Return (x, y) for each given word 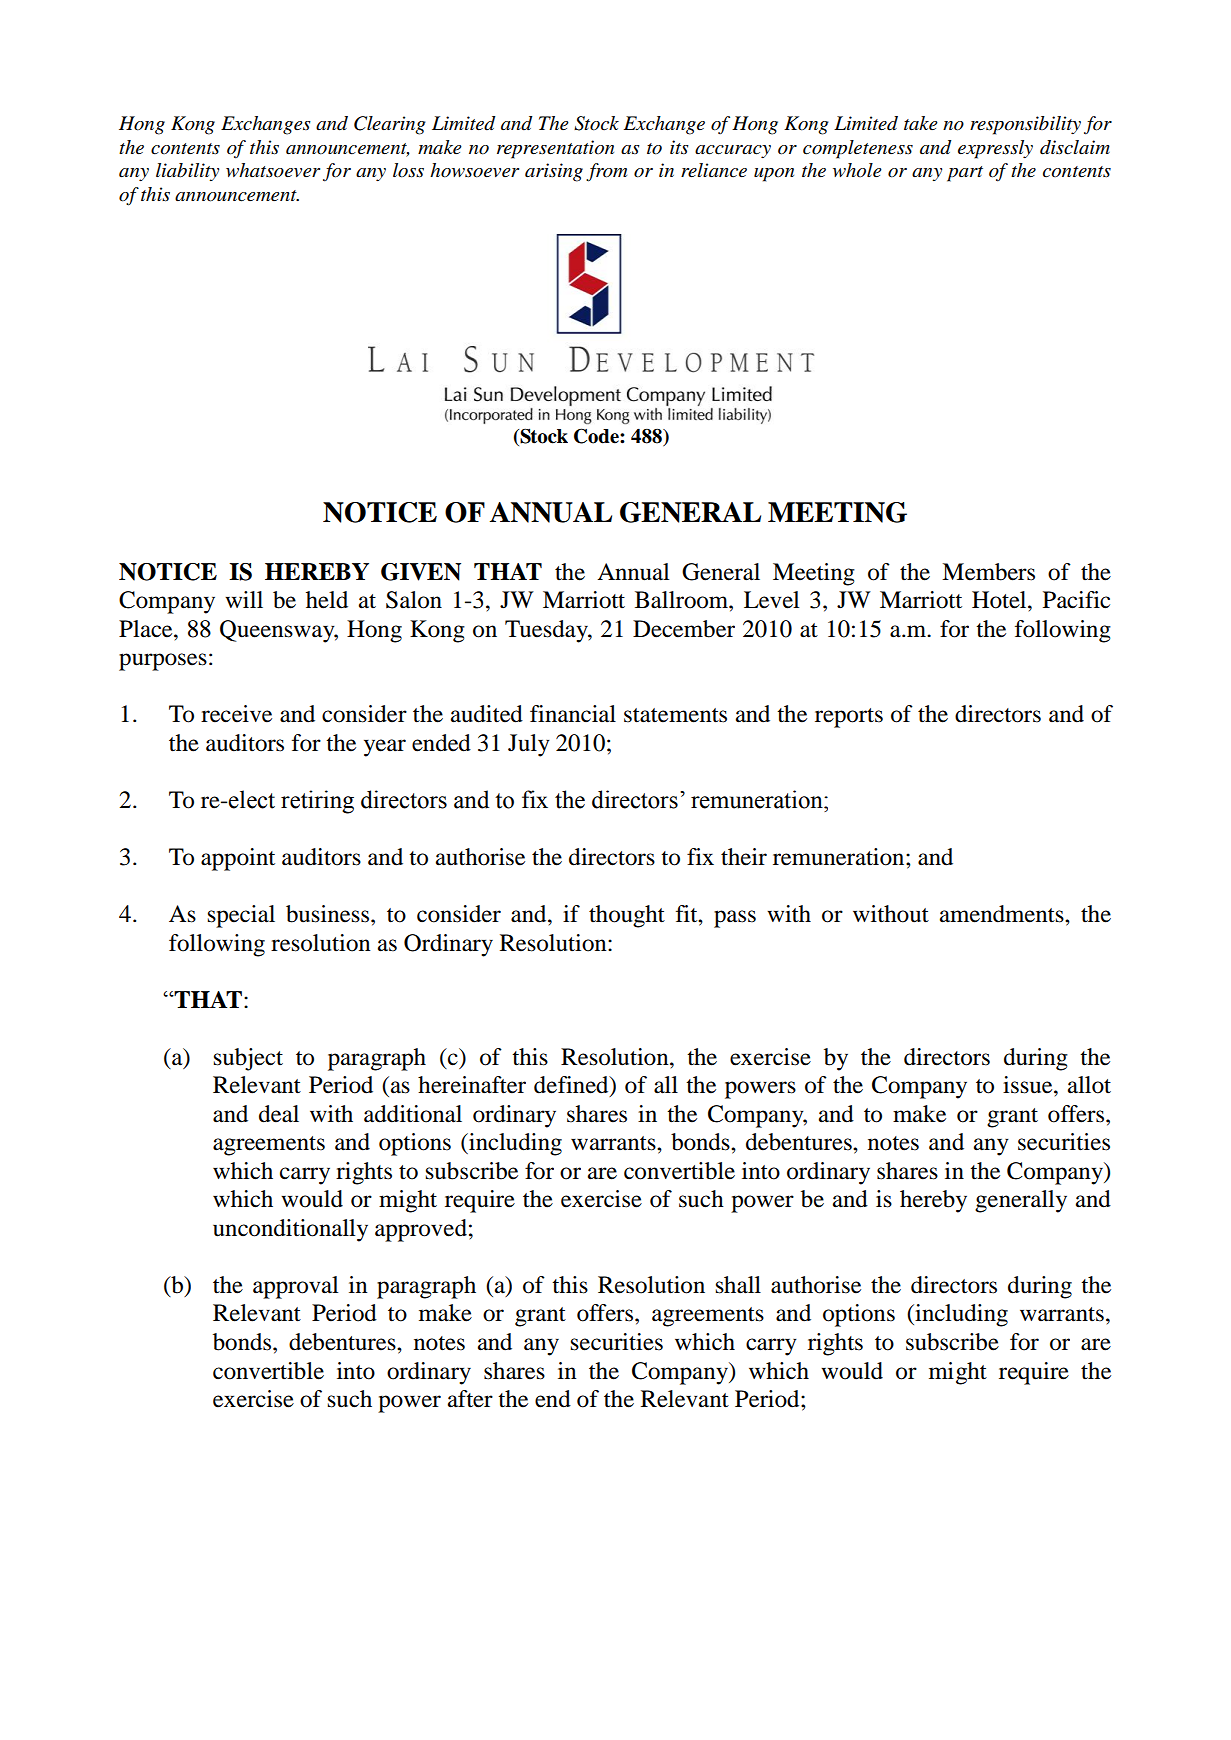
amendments (1003, 914)
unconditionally (290, 1230)
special (241, 916)
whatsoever (273, 170)
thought (627, 916)
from (606, 172)
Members (988, 572)
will (244, 599)
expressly (995, 149)
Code (597, 436)
